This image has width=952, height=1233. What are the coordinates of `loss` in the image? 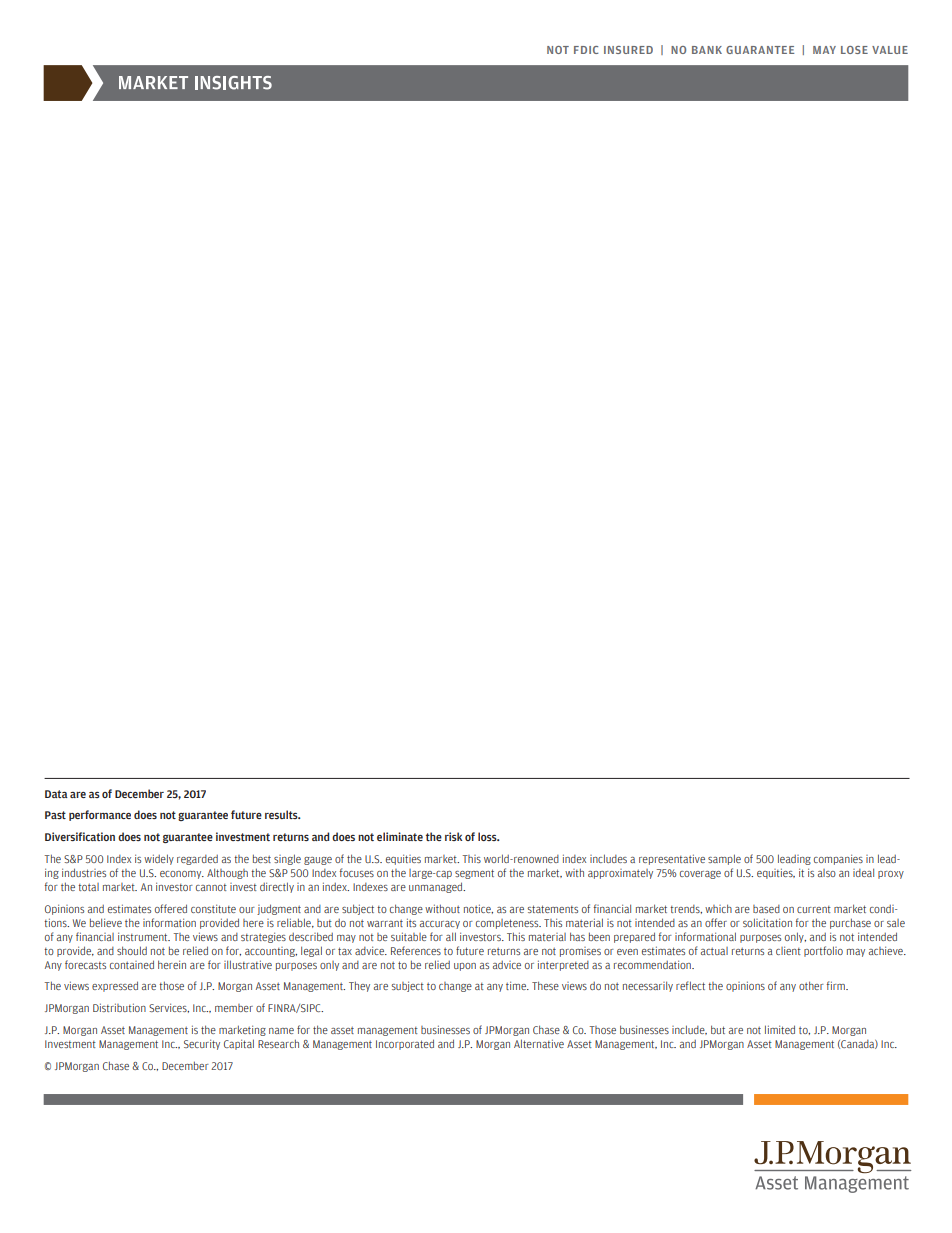 It's located at (488, 836).
